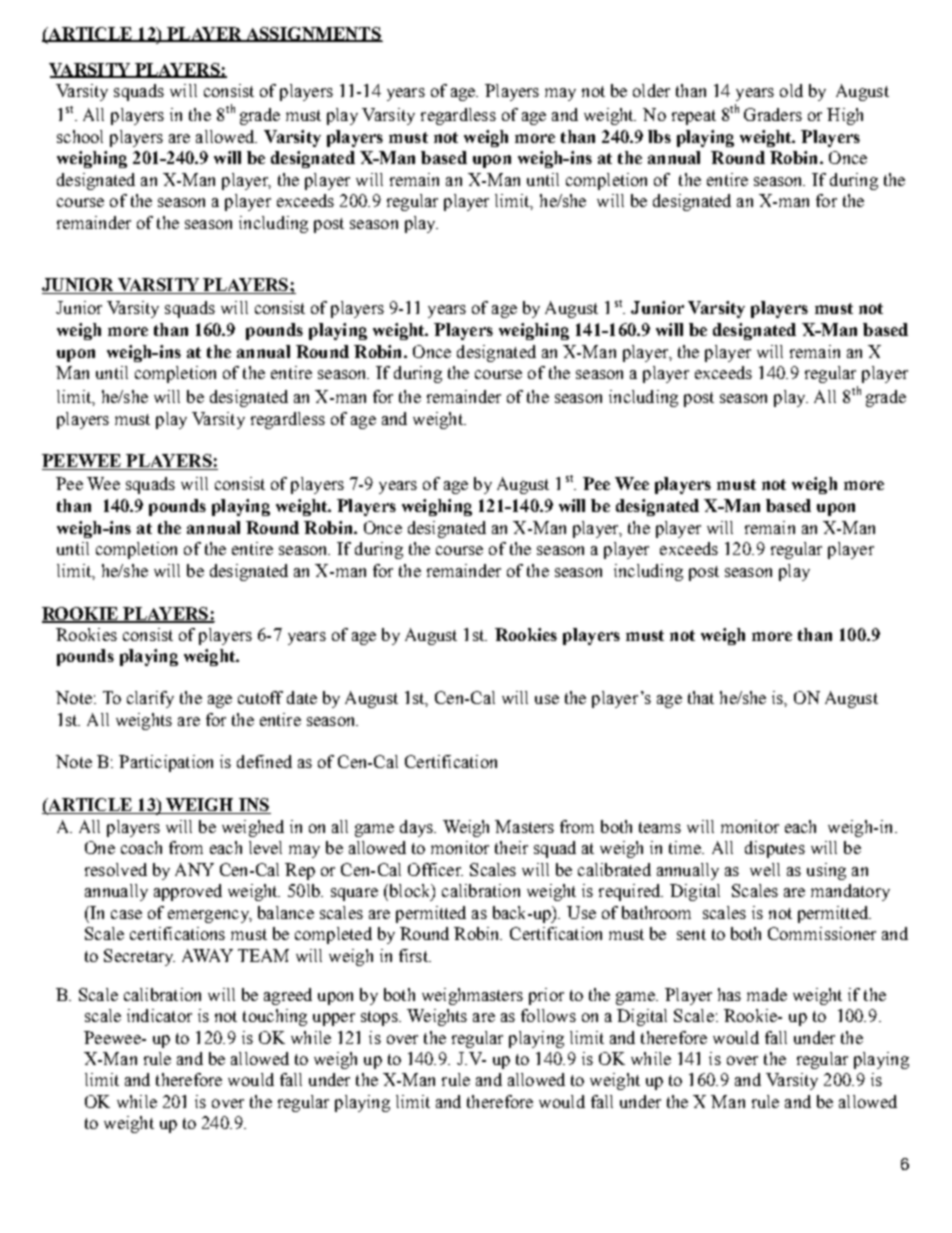  Describe the element at coordinates (313, 34) in the image. I see `ASSIGNMENTS` at that location.
